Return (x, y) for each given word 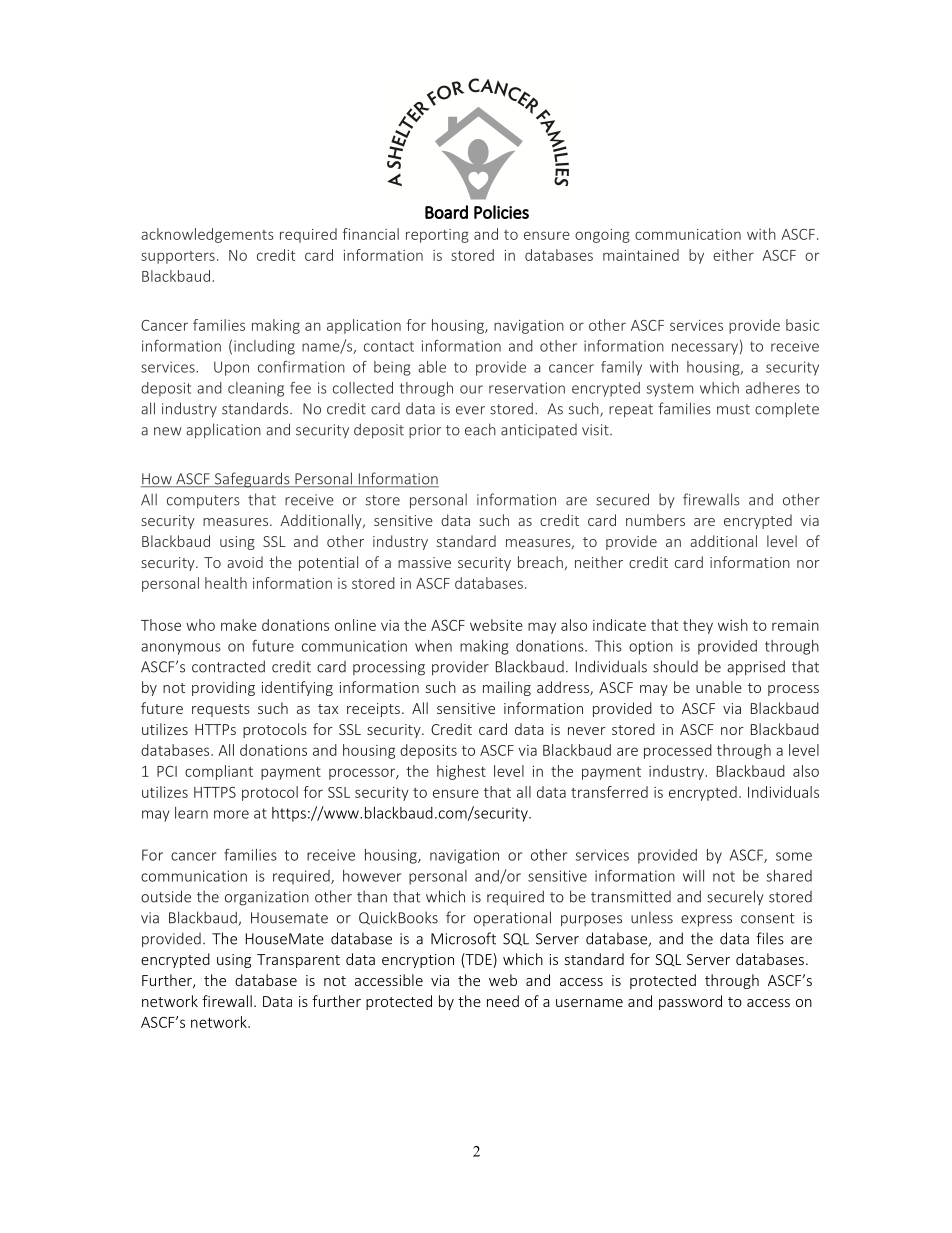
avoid (245, 562)
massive (424, 562)
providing (223, 688)
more (231, 814)
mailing (507, 688)
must (733, 409)
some (794, 856)
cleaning (256, 389)
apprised (756, 668)
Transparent (298, 961)
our (471, 389)
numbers (655, 520)
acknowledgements (207, 235)
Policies (501, 212)
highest (461, 772)
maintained (641, 255)
